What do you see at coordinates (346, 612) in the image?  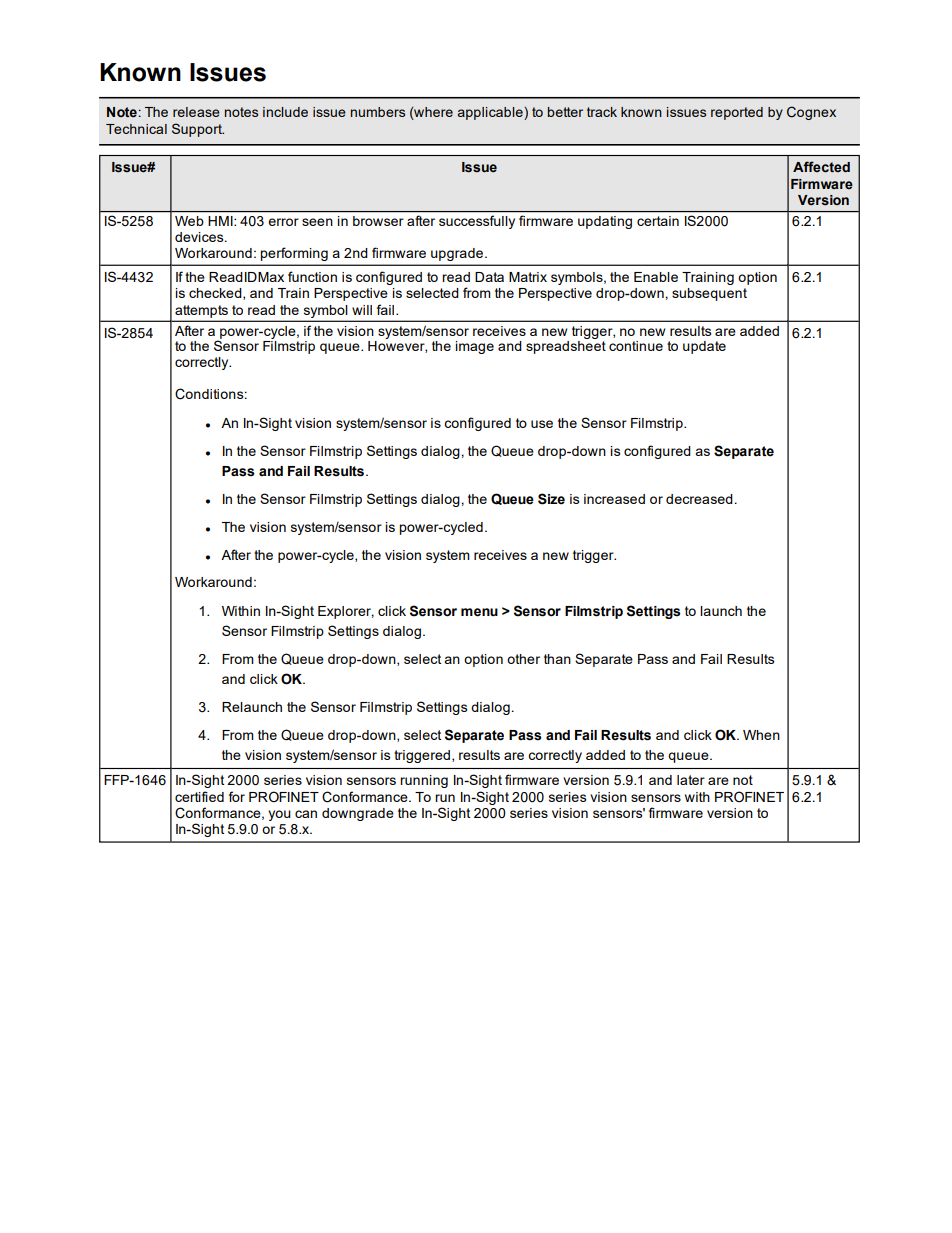 I see `Explorer` at bounding box center [346, 612].
